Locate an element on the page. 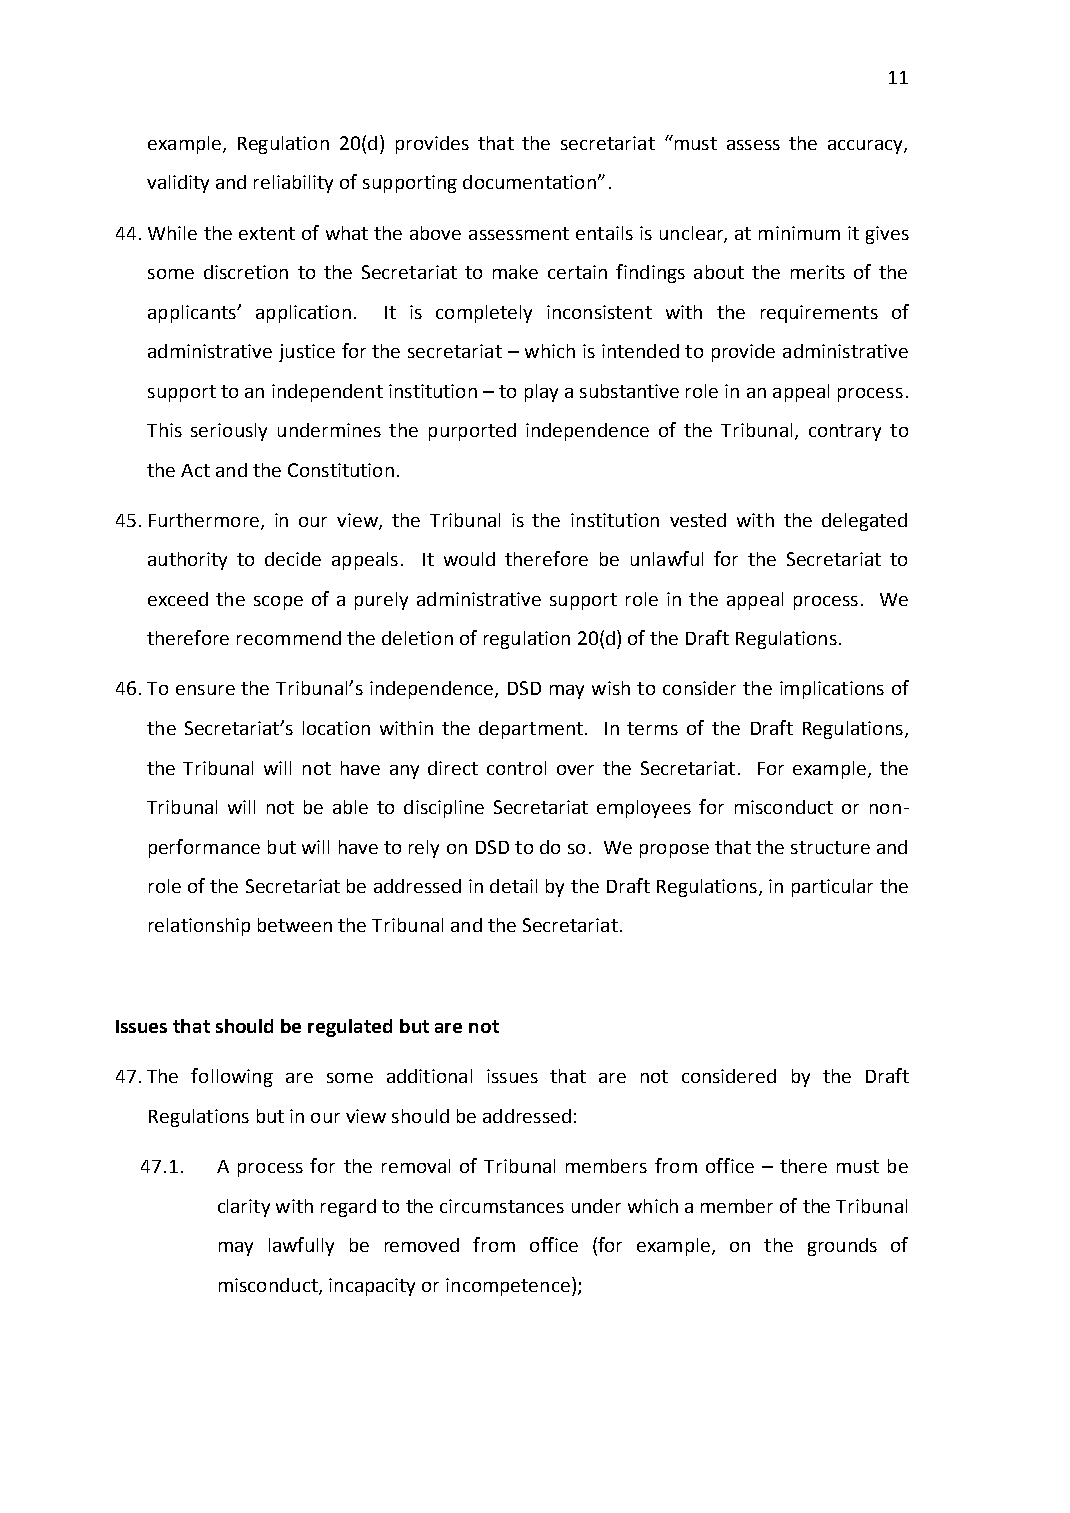  implications is located at coordinates (832, 690).
